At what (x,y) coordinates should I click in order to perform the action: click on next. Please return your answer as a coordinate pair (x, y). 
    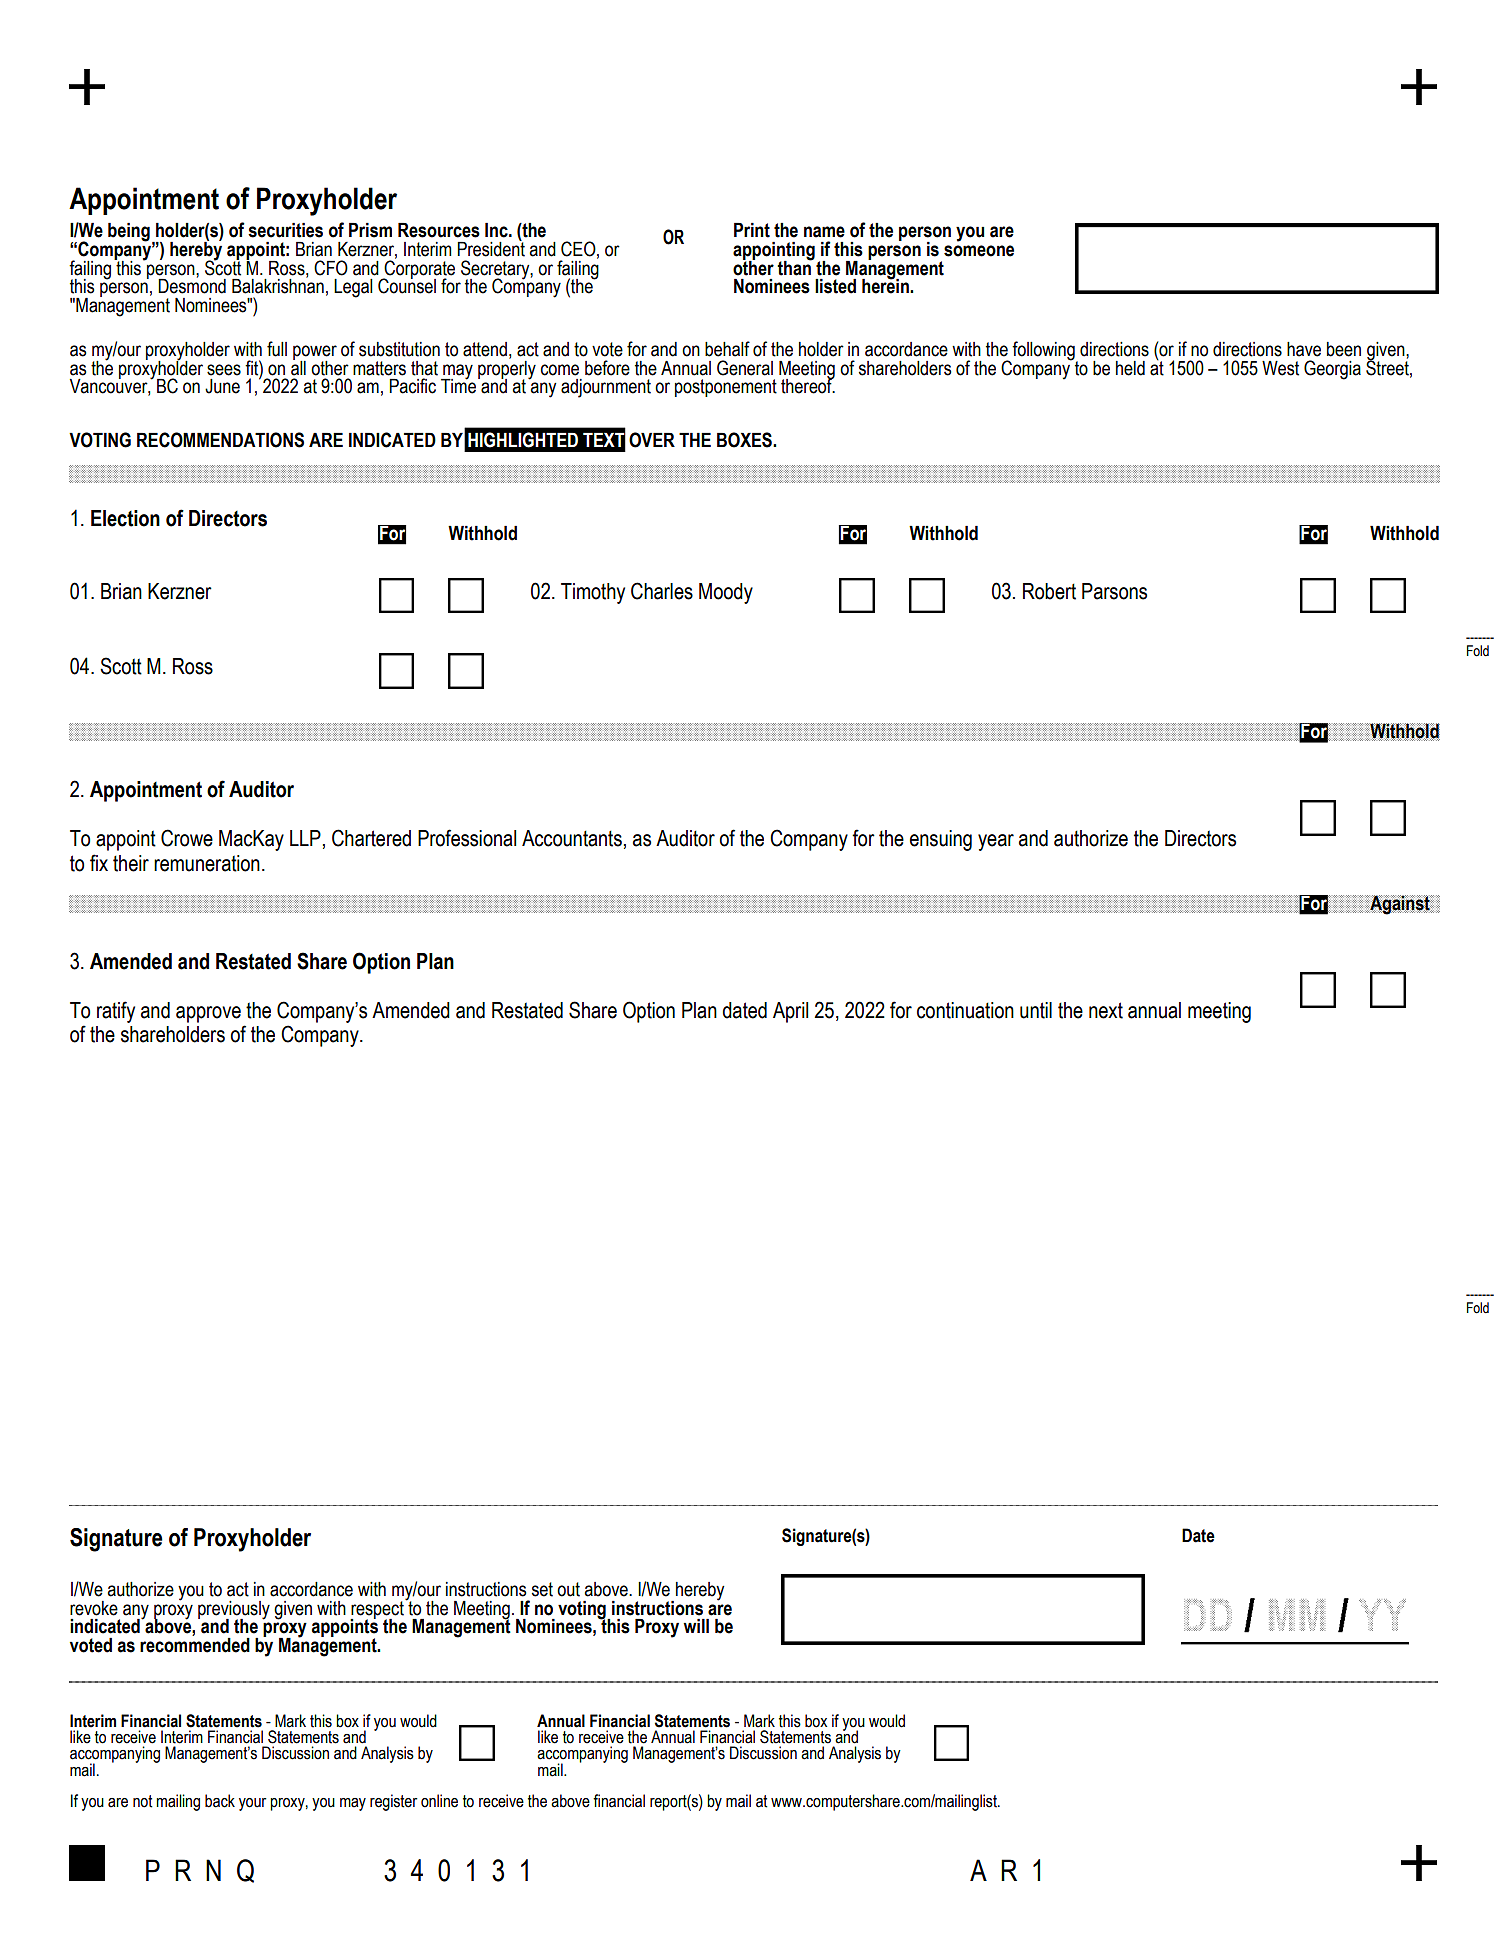
    Looking at the image, I should click on (1106, 1010).
